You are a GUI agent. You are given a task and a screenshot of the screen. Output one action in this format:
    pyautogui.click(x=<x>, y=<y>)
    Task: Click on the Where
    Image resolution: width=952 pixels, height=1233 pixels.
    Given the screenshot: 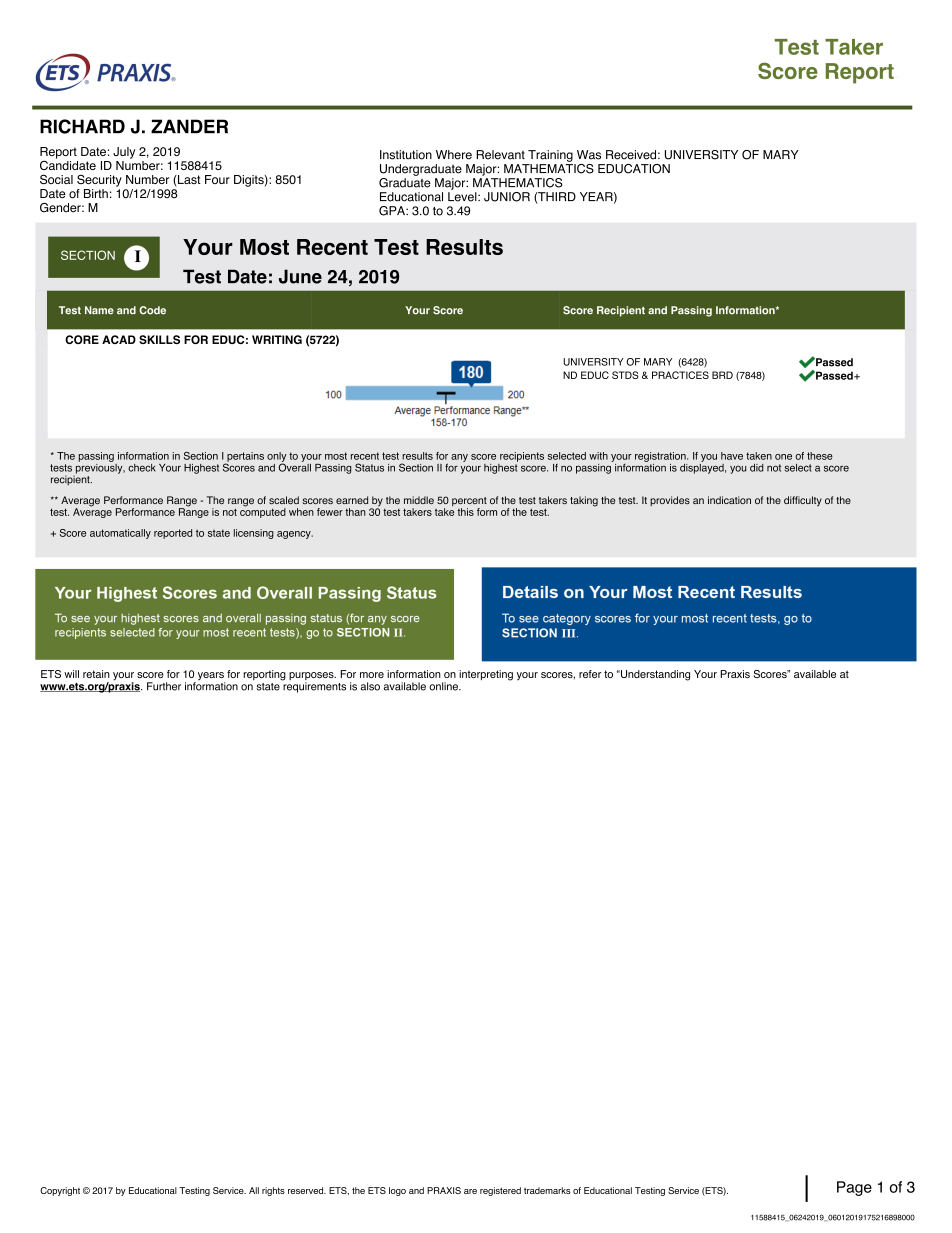 What is the action you would take?
    pyautogui.click(x=454, y=155)
